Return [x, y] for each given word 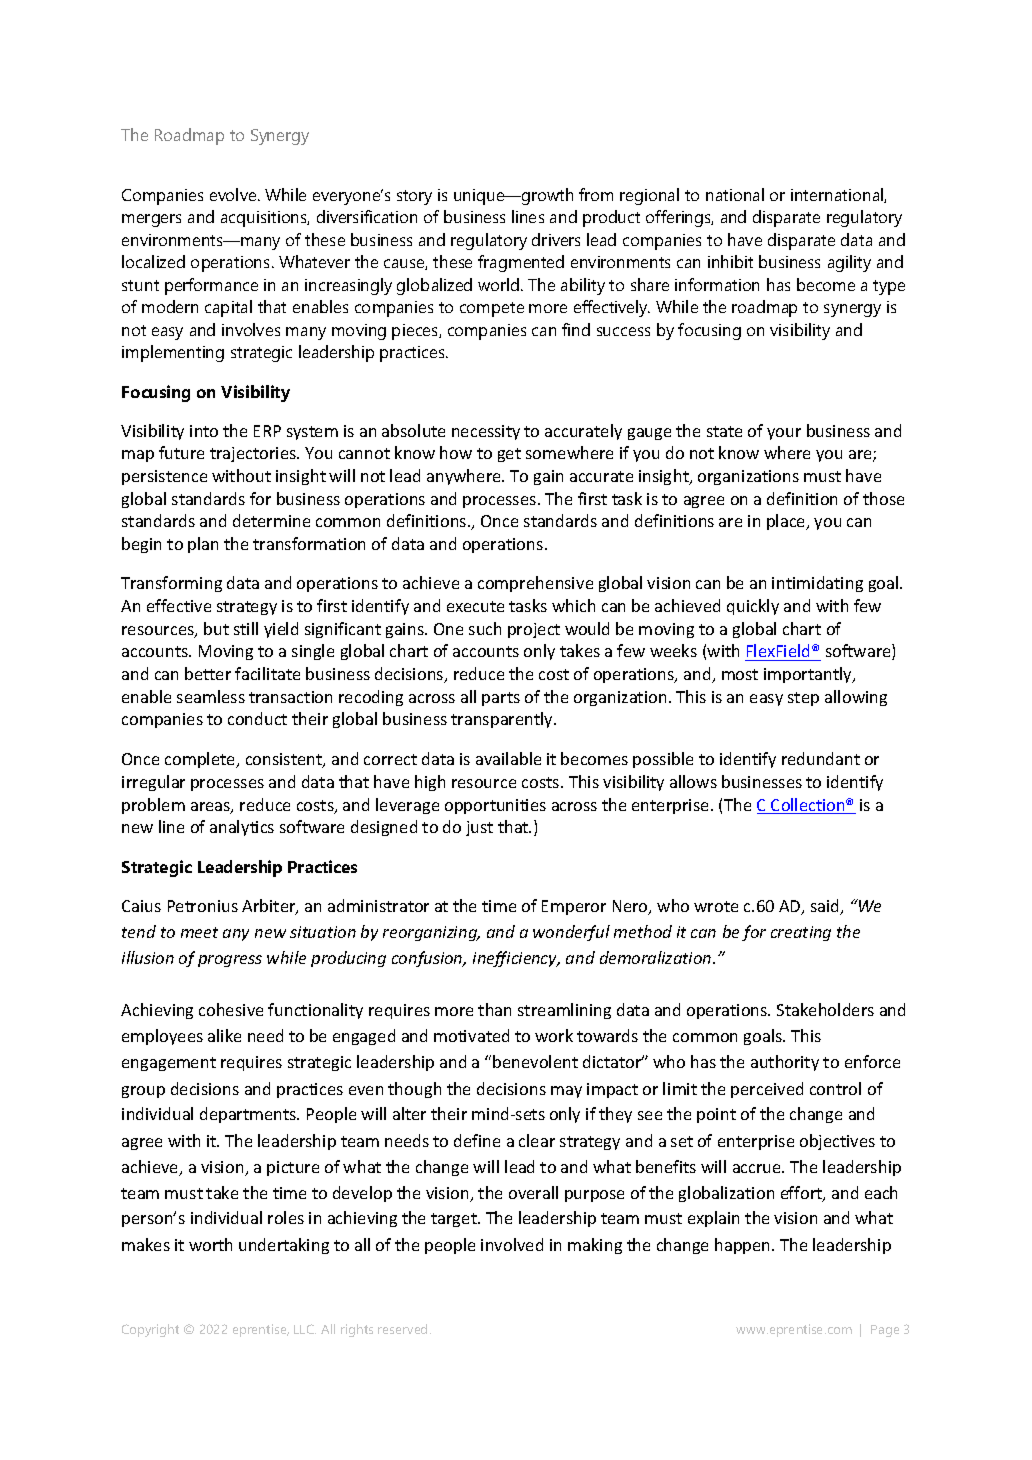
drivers [556, 239]
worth [210, 1244]
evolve [234, 194]
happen [744, 1246]
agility [849, 263]
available [508, 758]
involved [512, 1244]
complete [201, 760]
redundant [821, 758]
